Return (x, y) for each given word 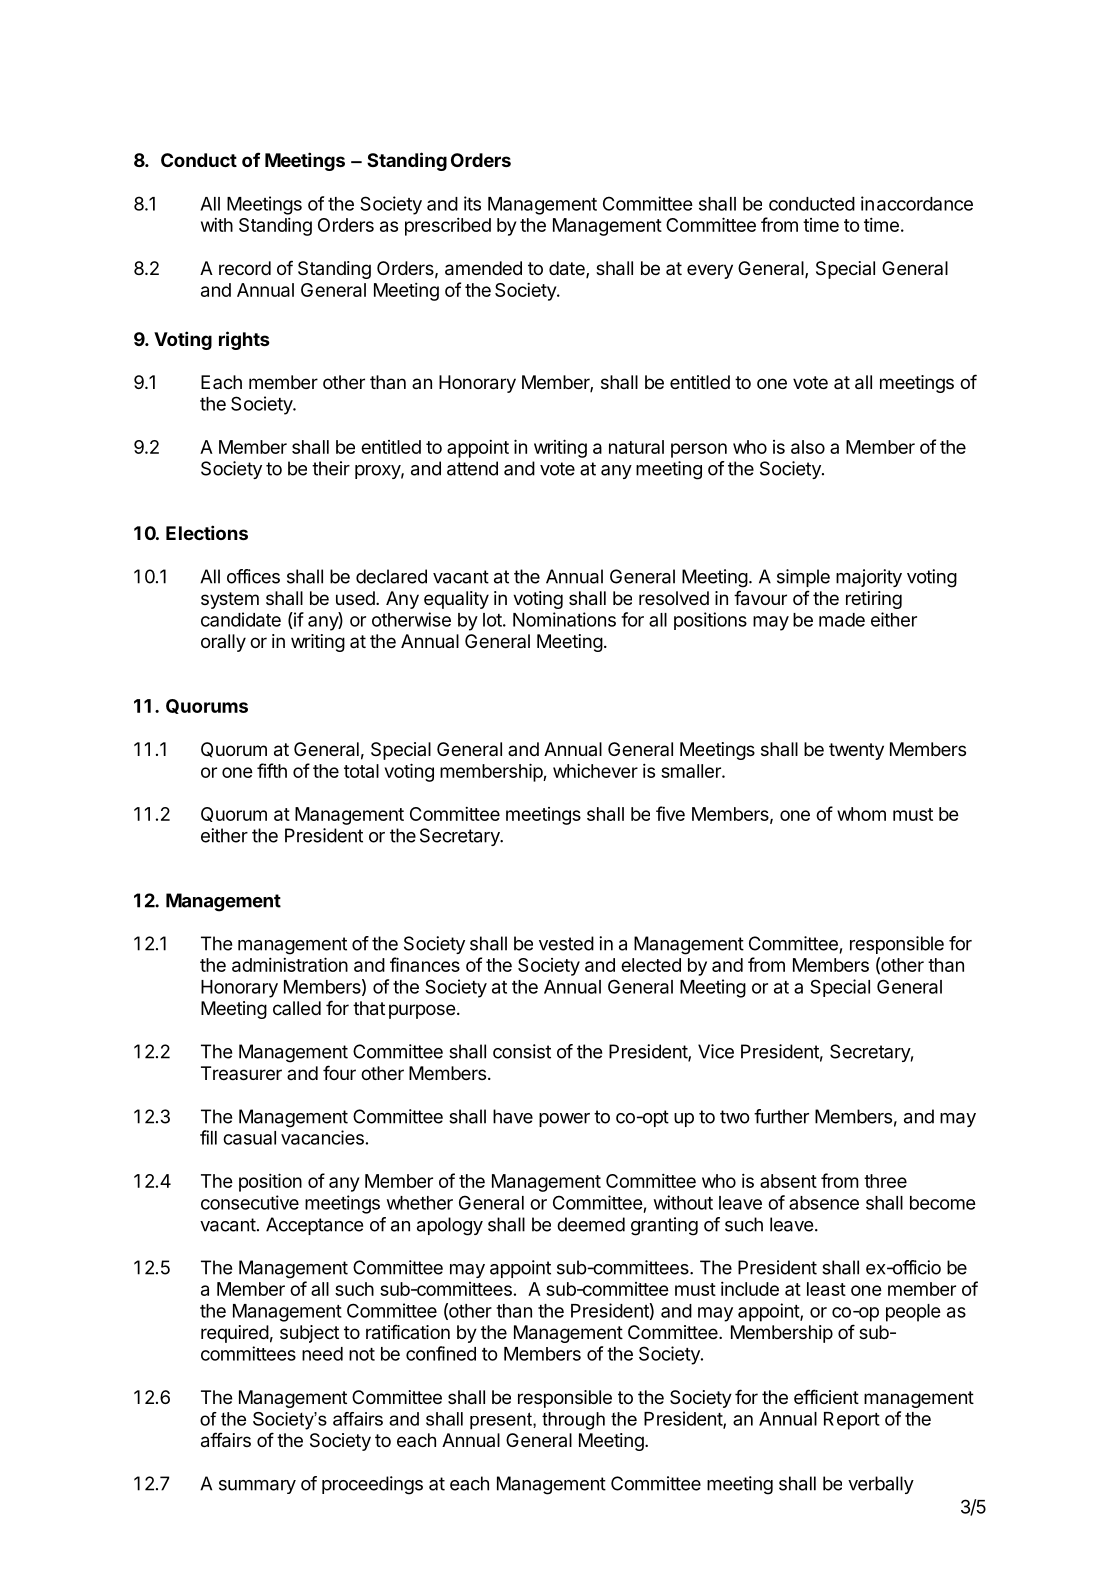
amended (483, 268)
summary (257, 1487)
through (573, 1421)
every (710, 271)
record (245, 268)
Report (852, 1421)
